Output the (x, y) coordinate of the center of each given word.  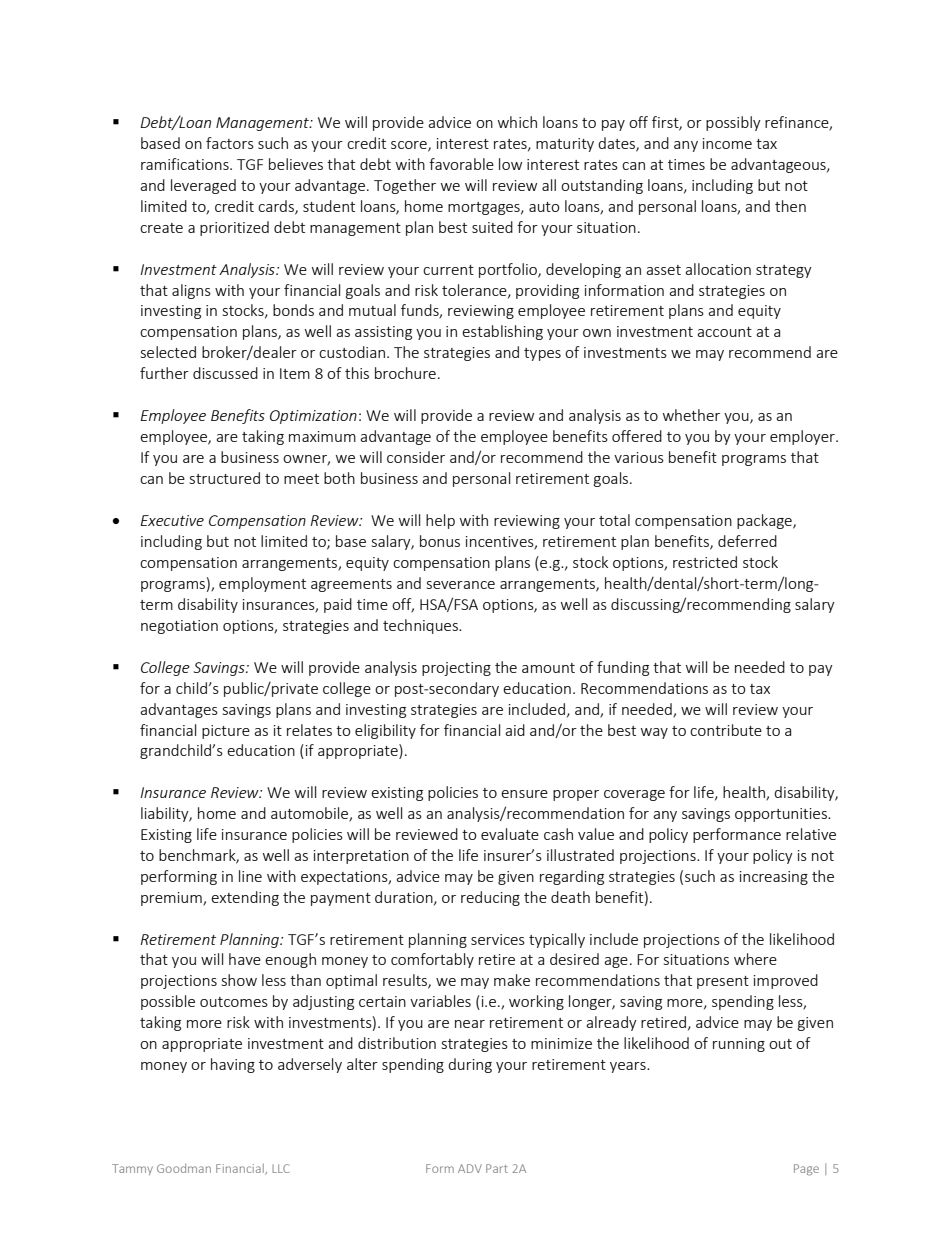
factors (230, 143)
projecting (456, 669)
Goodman (184, 1168)
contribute (726, 730)
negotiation (179, 627)
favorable (461, 164)
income (727, 143)
